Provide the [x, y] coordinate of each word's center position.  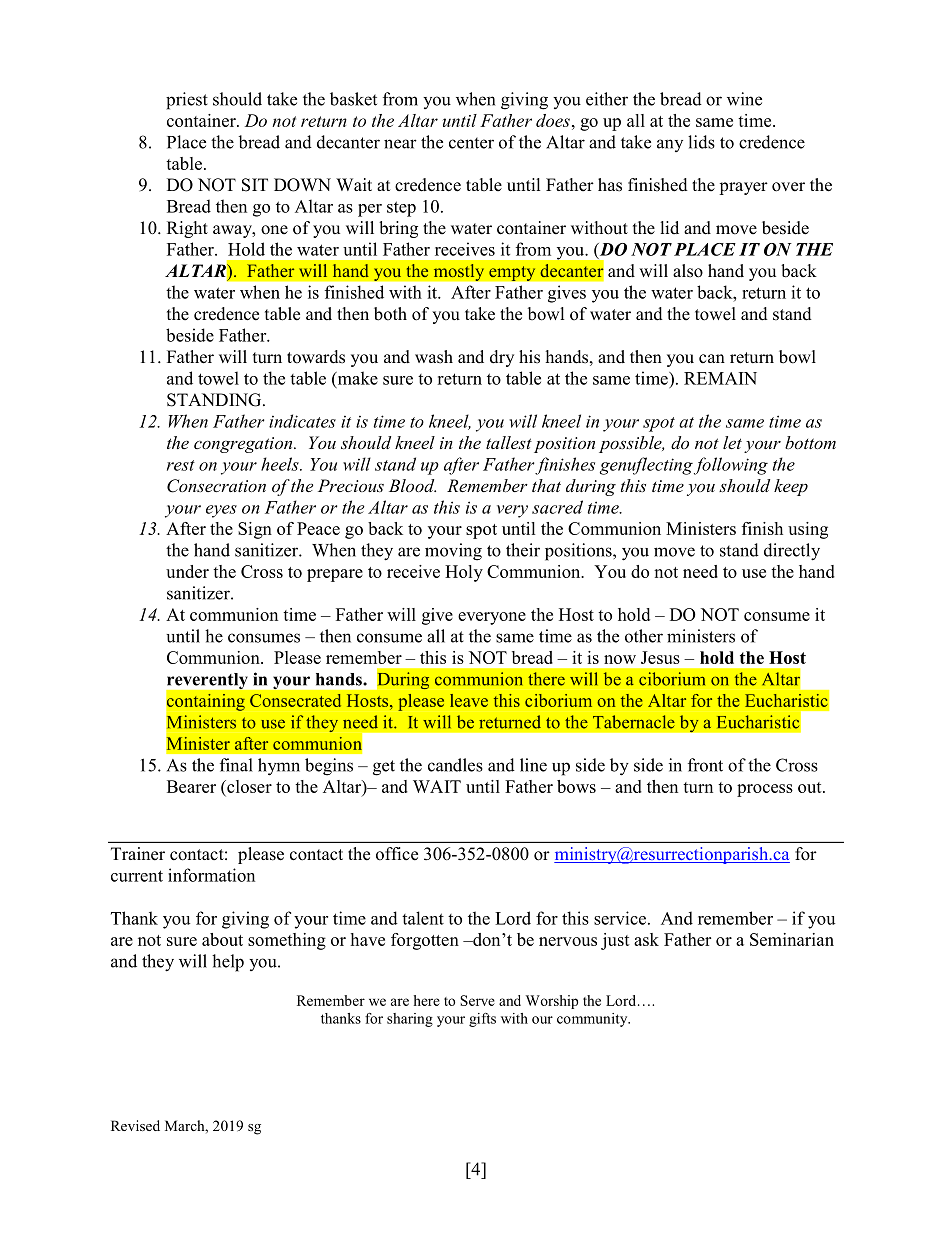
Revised [135, 1125]
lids [701, 142]
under [187, 571]
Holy [464, 573]
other [644, 636]
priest [187, 101]
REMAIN [720, 378]
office [397, 854]
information [211, 875]
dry [502, 358]
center [471, 143]
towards [316, 357]
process [765, 790]
